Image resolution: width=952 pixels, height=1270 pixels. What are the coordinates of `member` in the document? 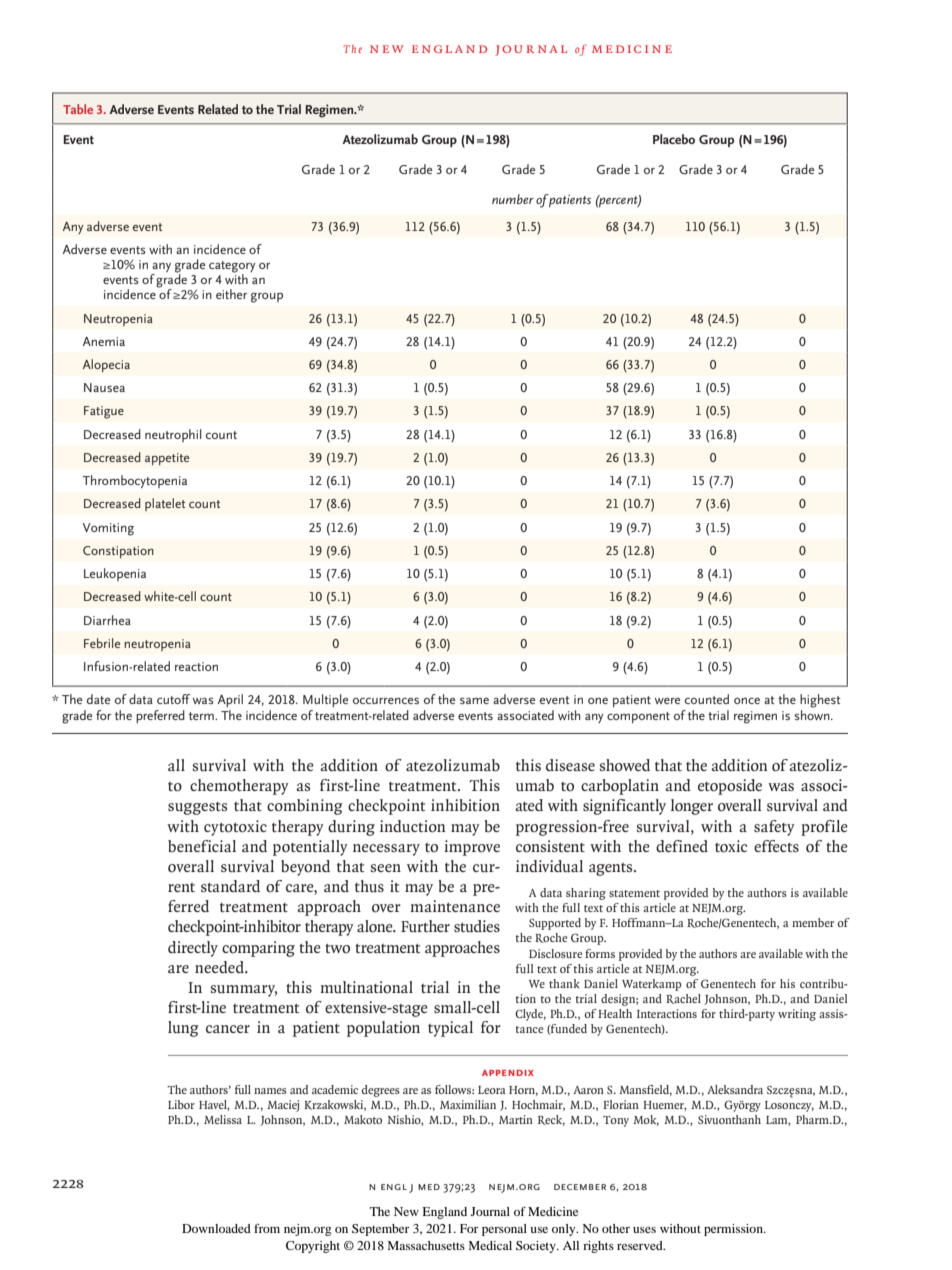 It's located at (813, 922).
